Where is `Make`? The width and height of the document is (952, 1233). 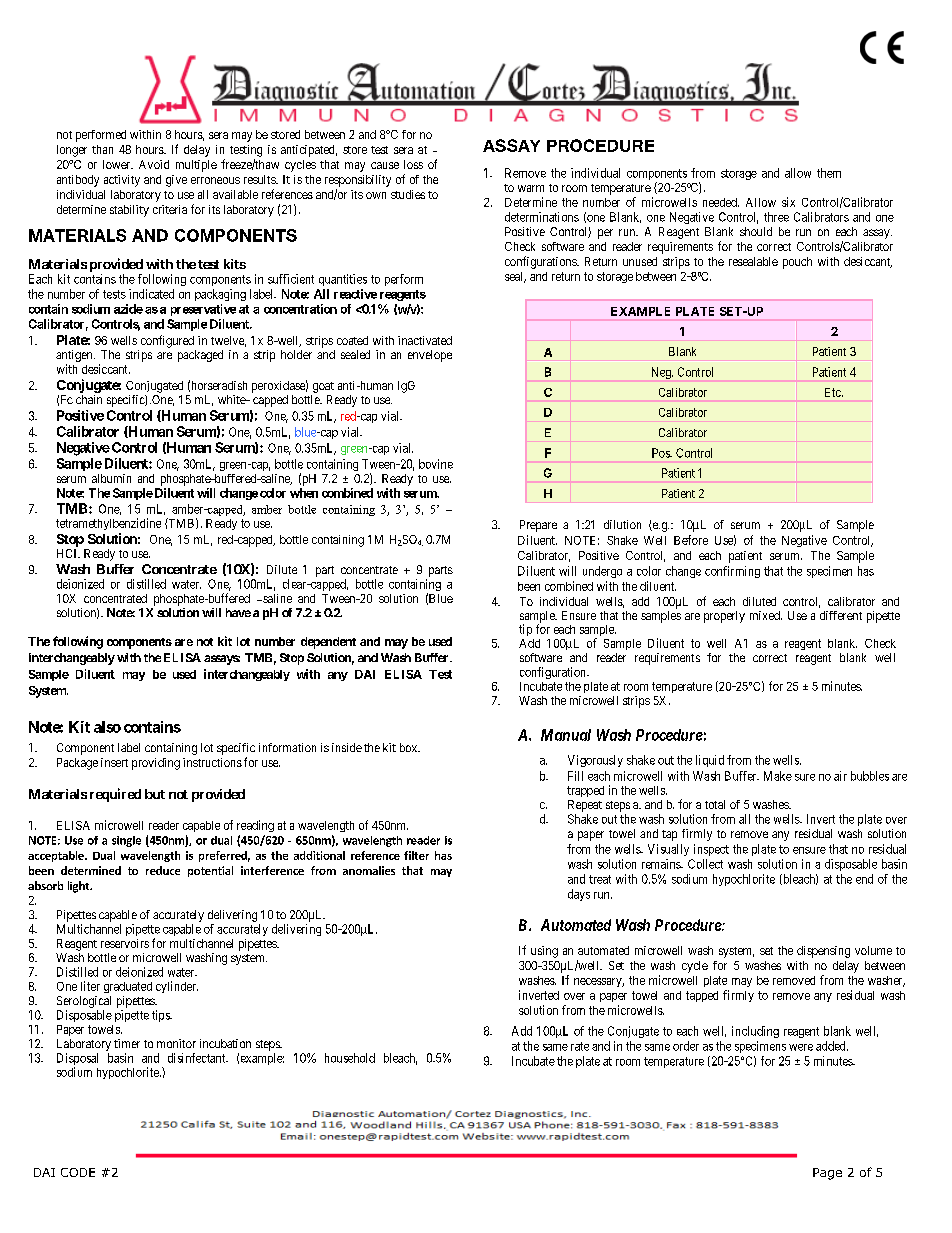
Make is located at coordinates (778, 776).
